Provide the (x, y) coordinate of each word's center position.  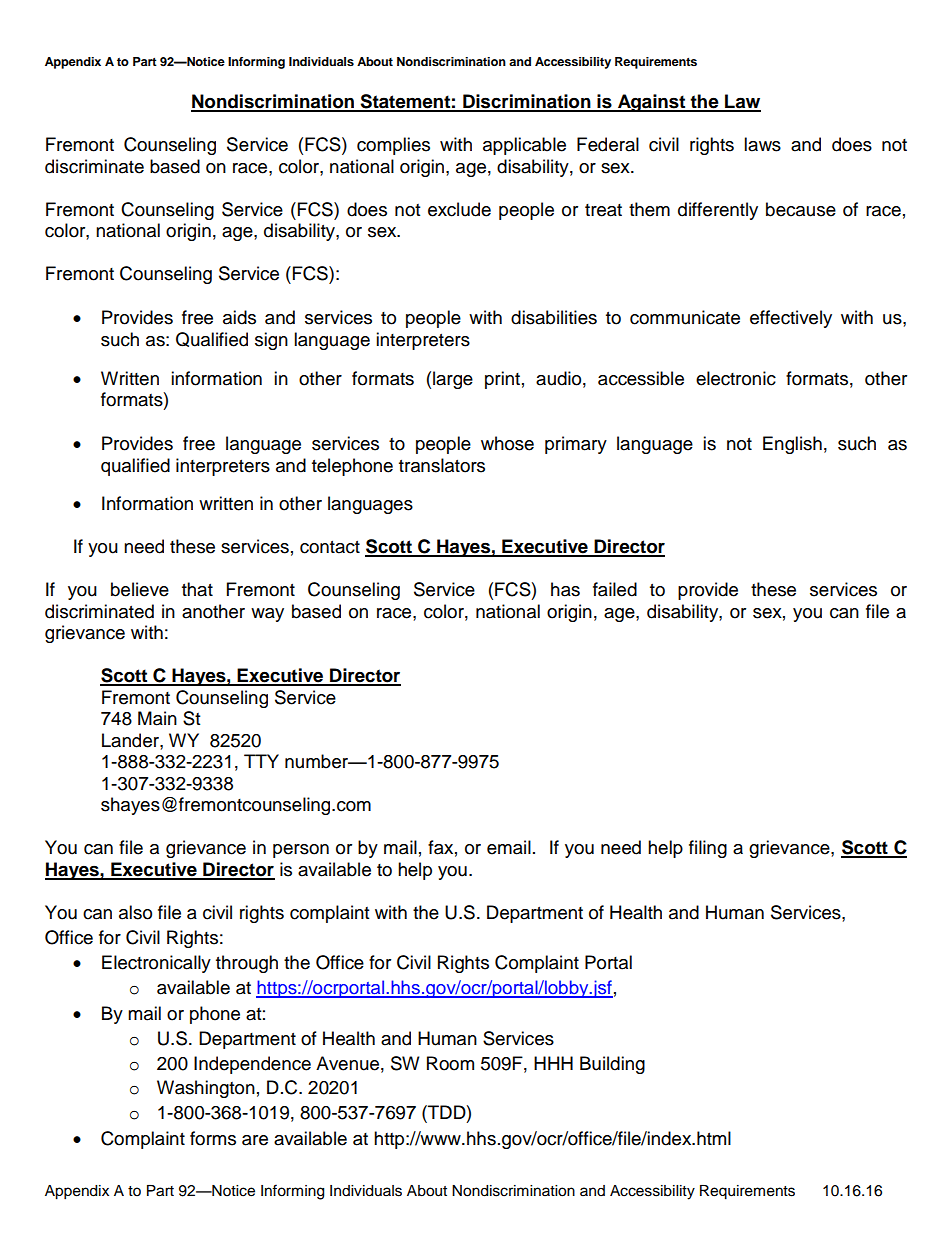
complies (393, 146)
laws (762, 144)
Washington (206, 1089)
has (565, 589)
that (197, 589)
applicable (524, 146)
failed (615, 589)
